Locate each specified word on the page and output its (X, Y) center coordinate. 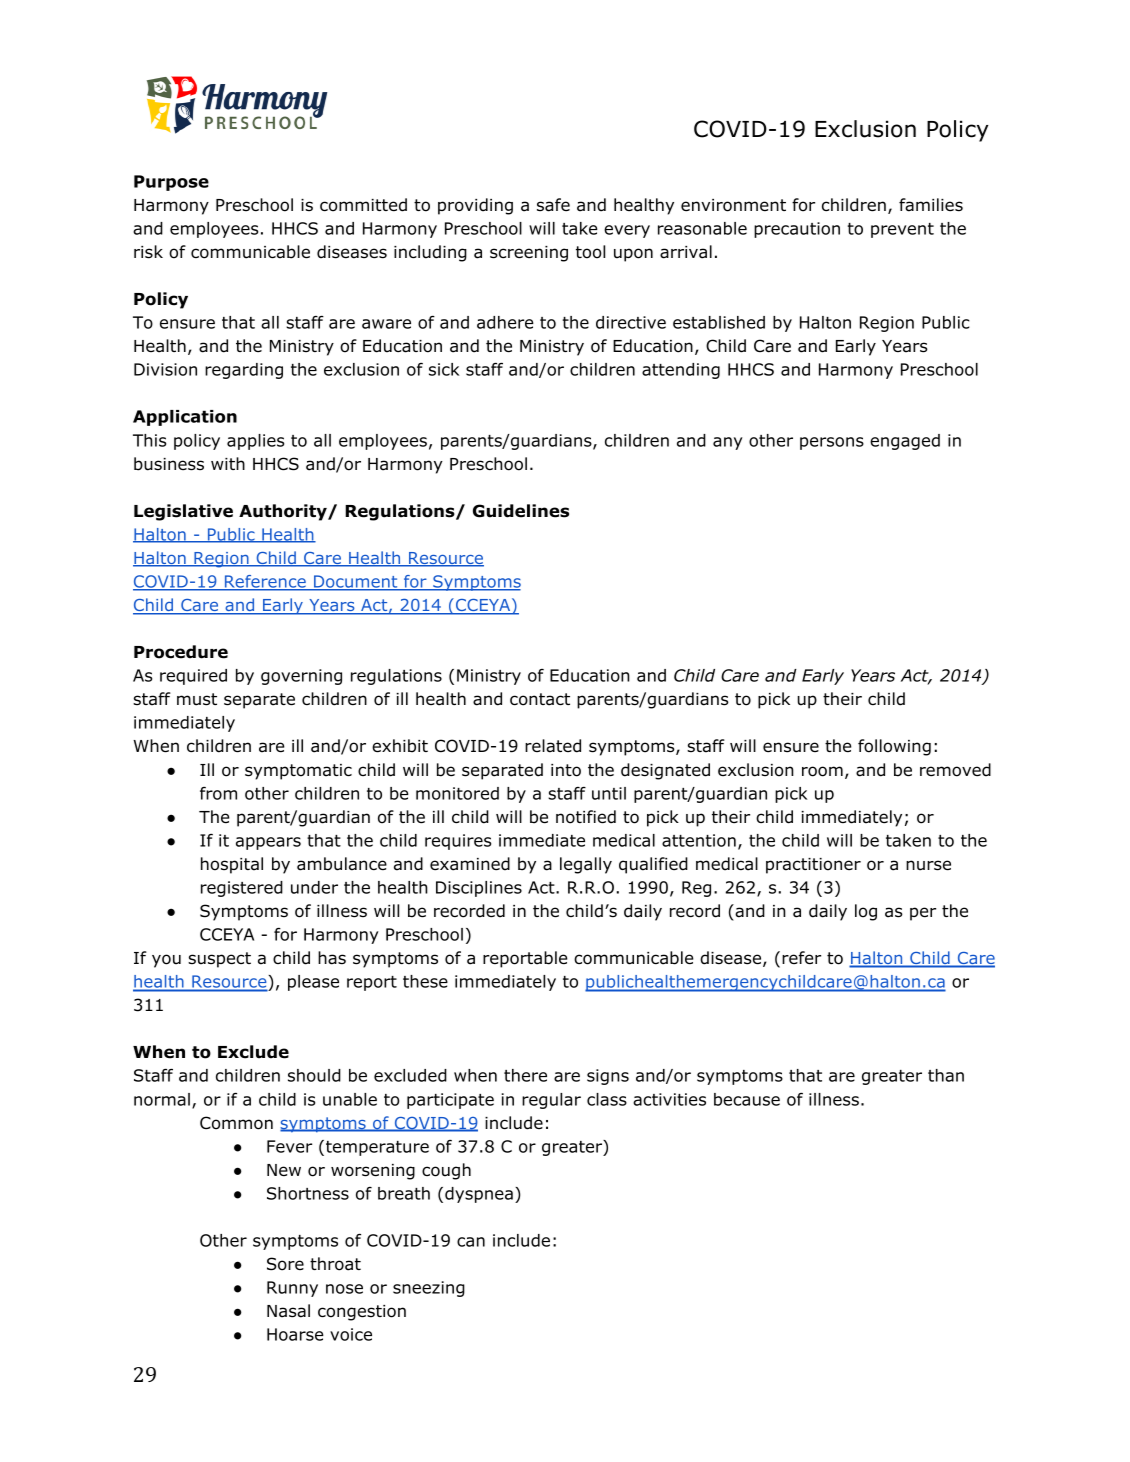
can (471, 1242)
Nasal (288, 1311)
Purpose (171, 183)
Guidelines (521, 511)
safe (553, 205)
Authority (284, 512)
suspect (219, 960)
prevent (902, 230)
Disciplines (479, 889)
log (866, 912)
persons (832, 443)
